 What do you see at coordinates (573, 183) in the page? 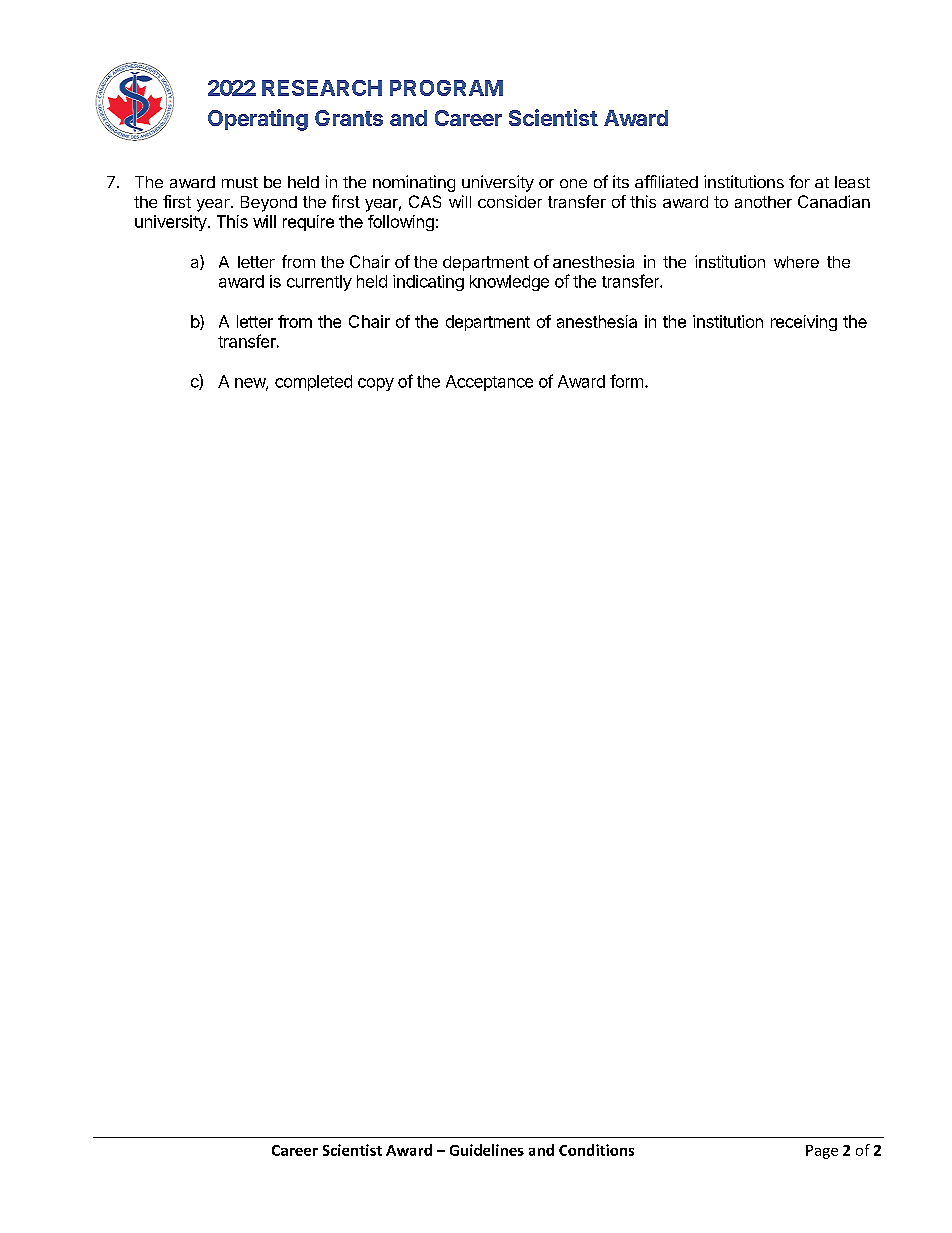
I see `one` at bounding box center [573, 183].
